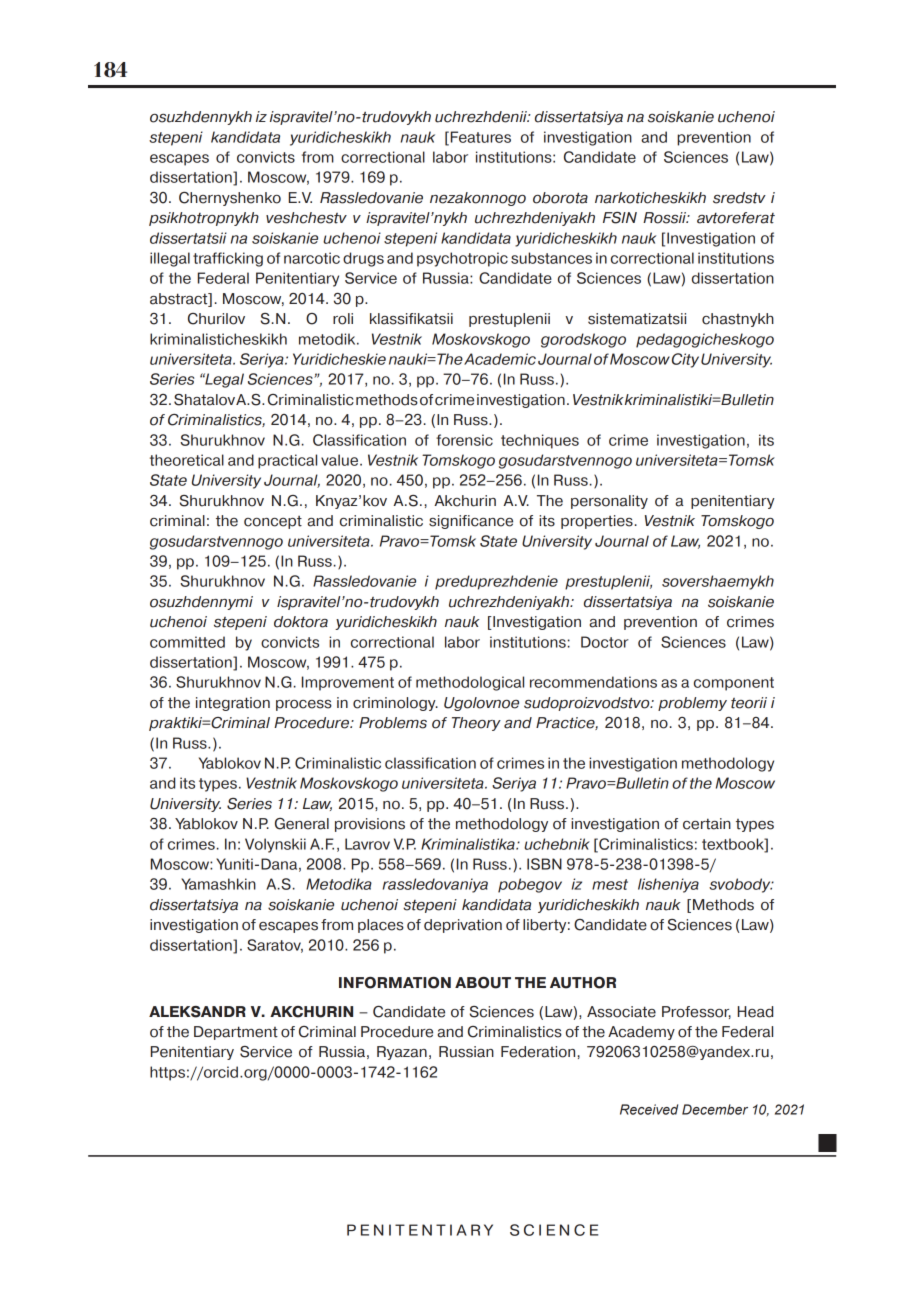  Describe the element at coordinates (462, 259) in the screenshot. I see `psychotropic` at that location.
